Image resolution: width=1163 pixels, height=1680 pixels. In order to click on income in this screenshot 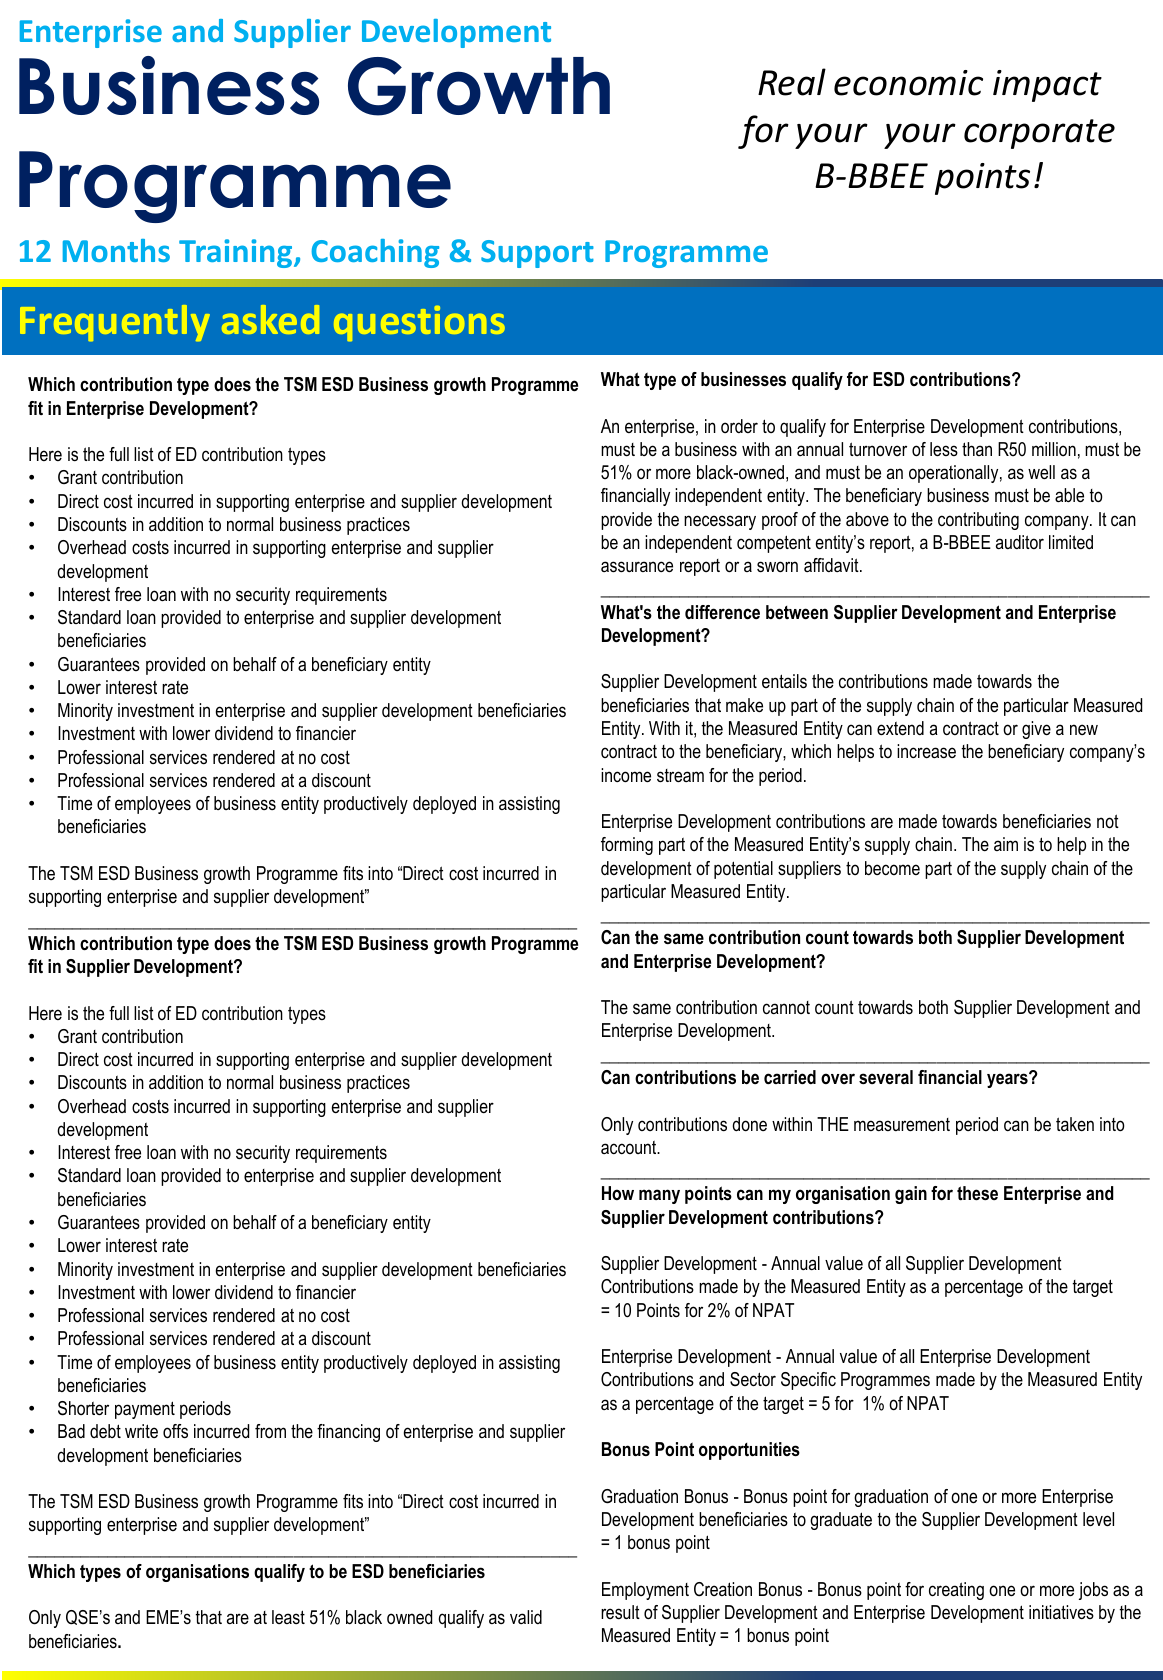, I will do `click(626, 775)`.
